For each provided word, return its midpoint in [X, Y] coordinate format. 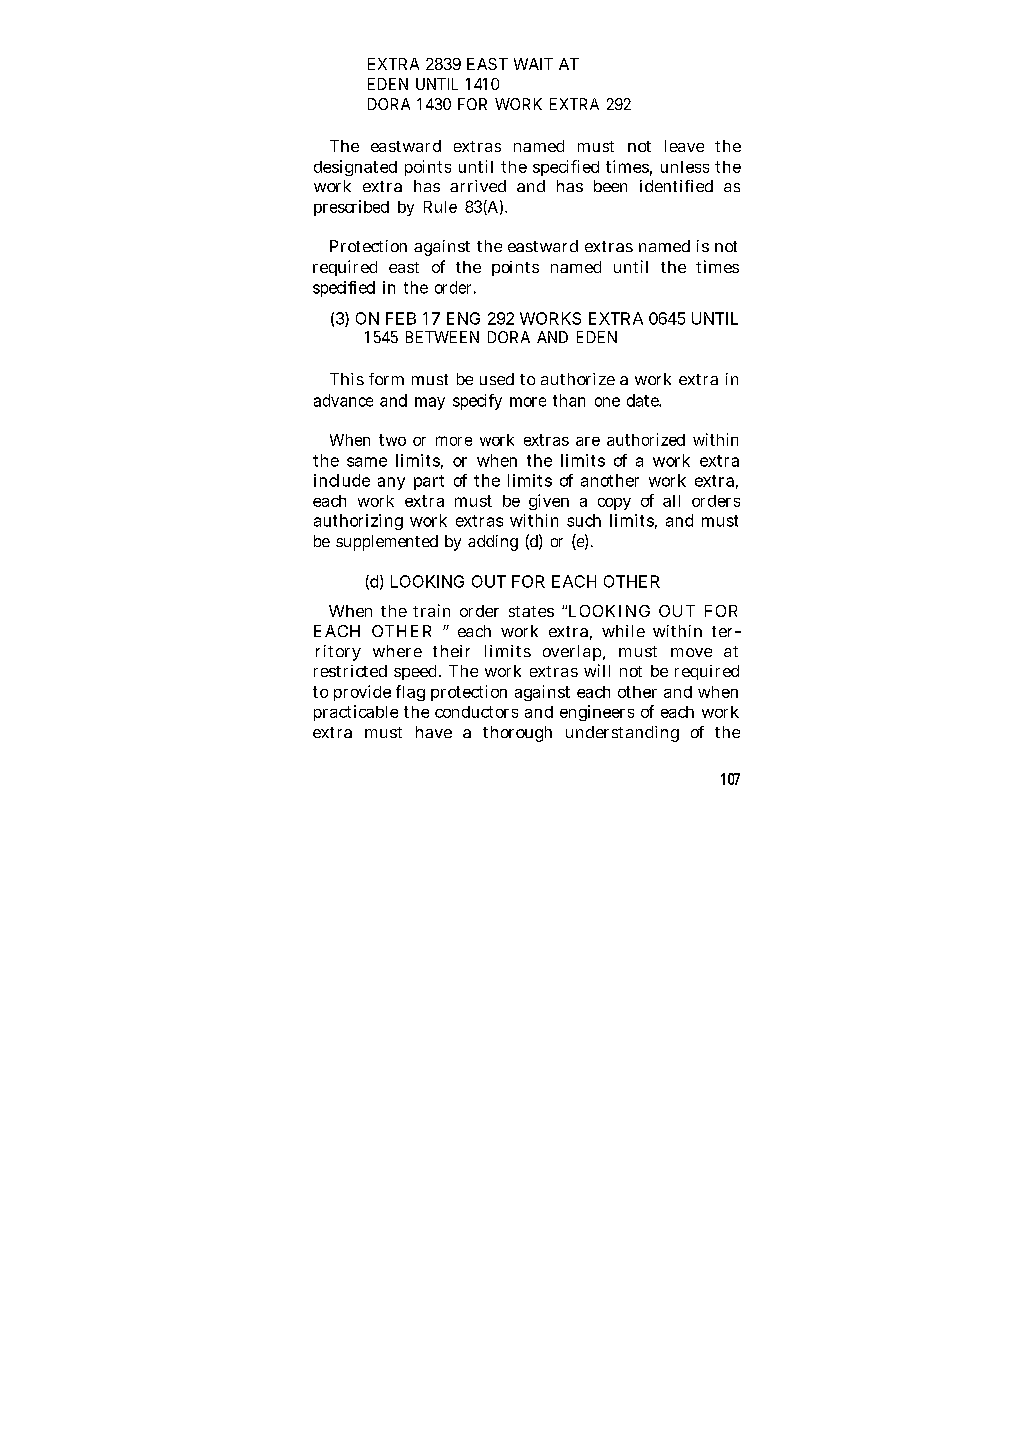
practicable [356, 713]
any [391, 483]
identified [676, 186]
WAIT [533, 64]
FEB [401, 318]
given [549, 502]
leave [684, 146]
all [671, 501]
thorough [517, 734]
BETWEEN [442, 337]
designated [355, 168]
